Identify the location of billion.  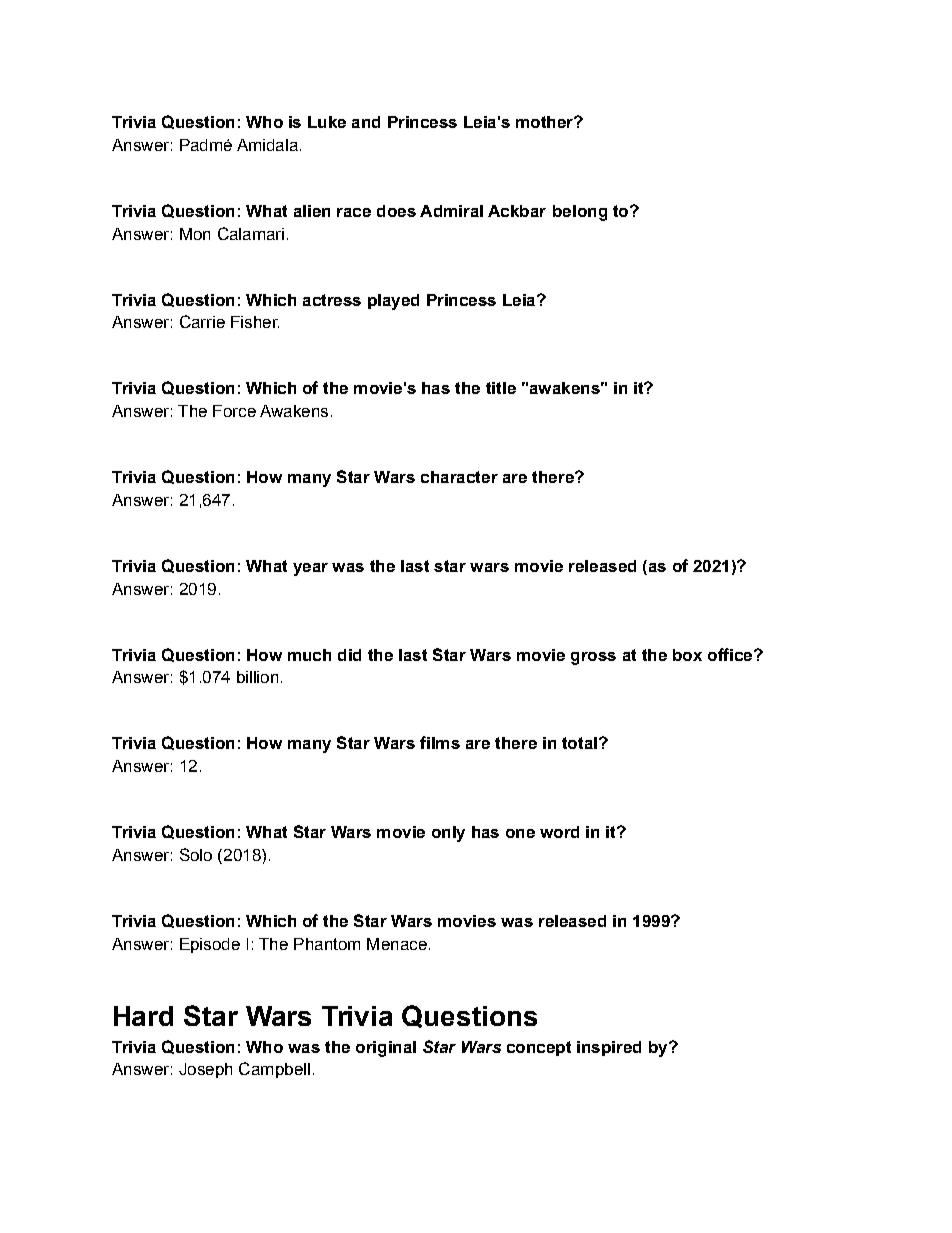
(257, 677).
